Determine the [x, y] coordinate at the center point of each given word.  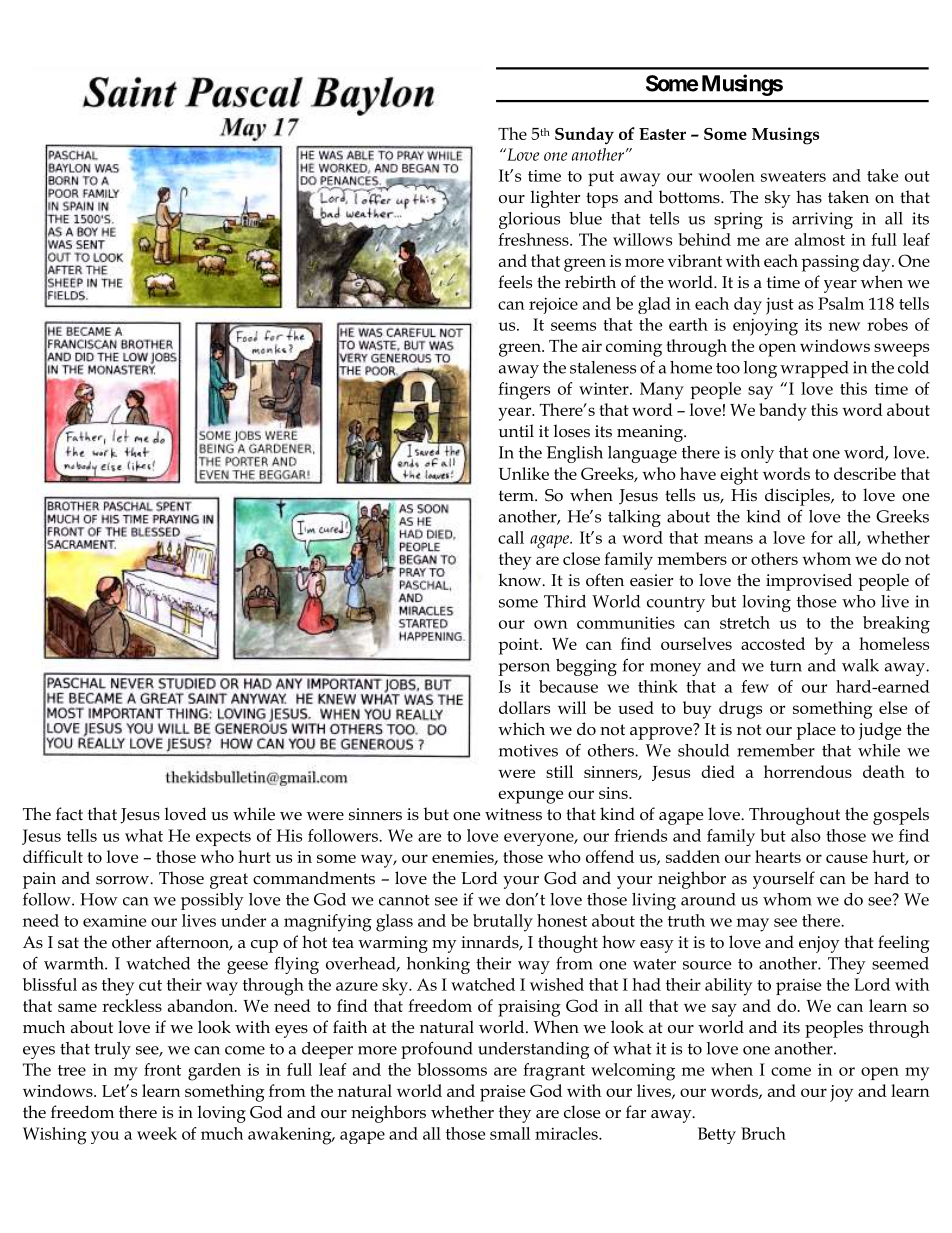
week [157, 1133]
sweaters [793, 176]
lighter [555, 199]
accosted [773, 643]
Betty [717, 1135]
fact [69, 813]
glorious [529, 220]
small [510, 1133]
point [519, 646]
